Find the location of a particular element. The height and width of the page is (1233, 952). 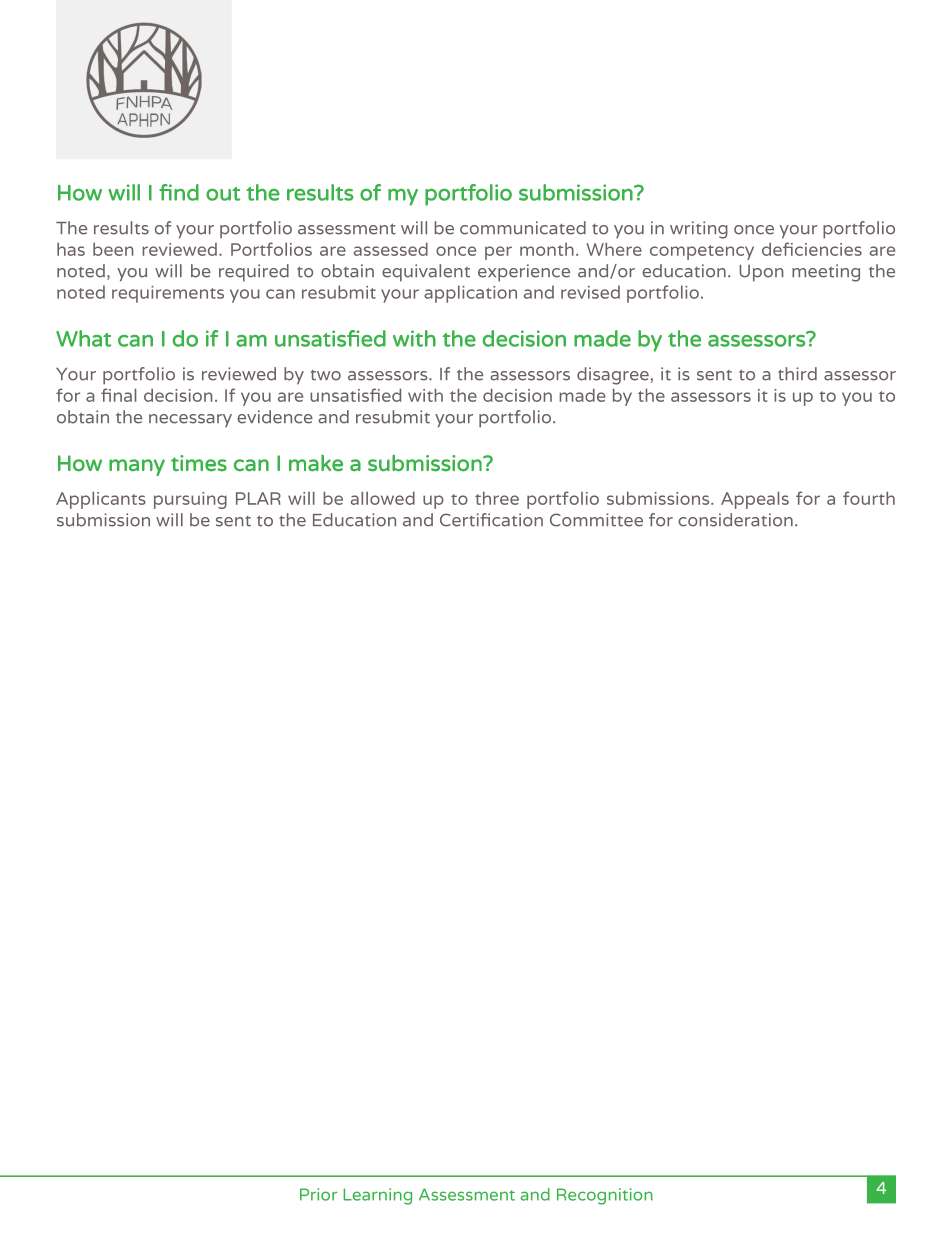

Learning is located at coordinates (377, 1196).
